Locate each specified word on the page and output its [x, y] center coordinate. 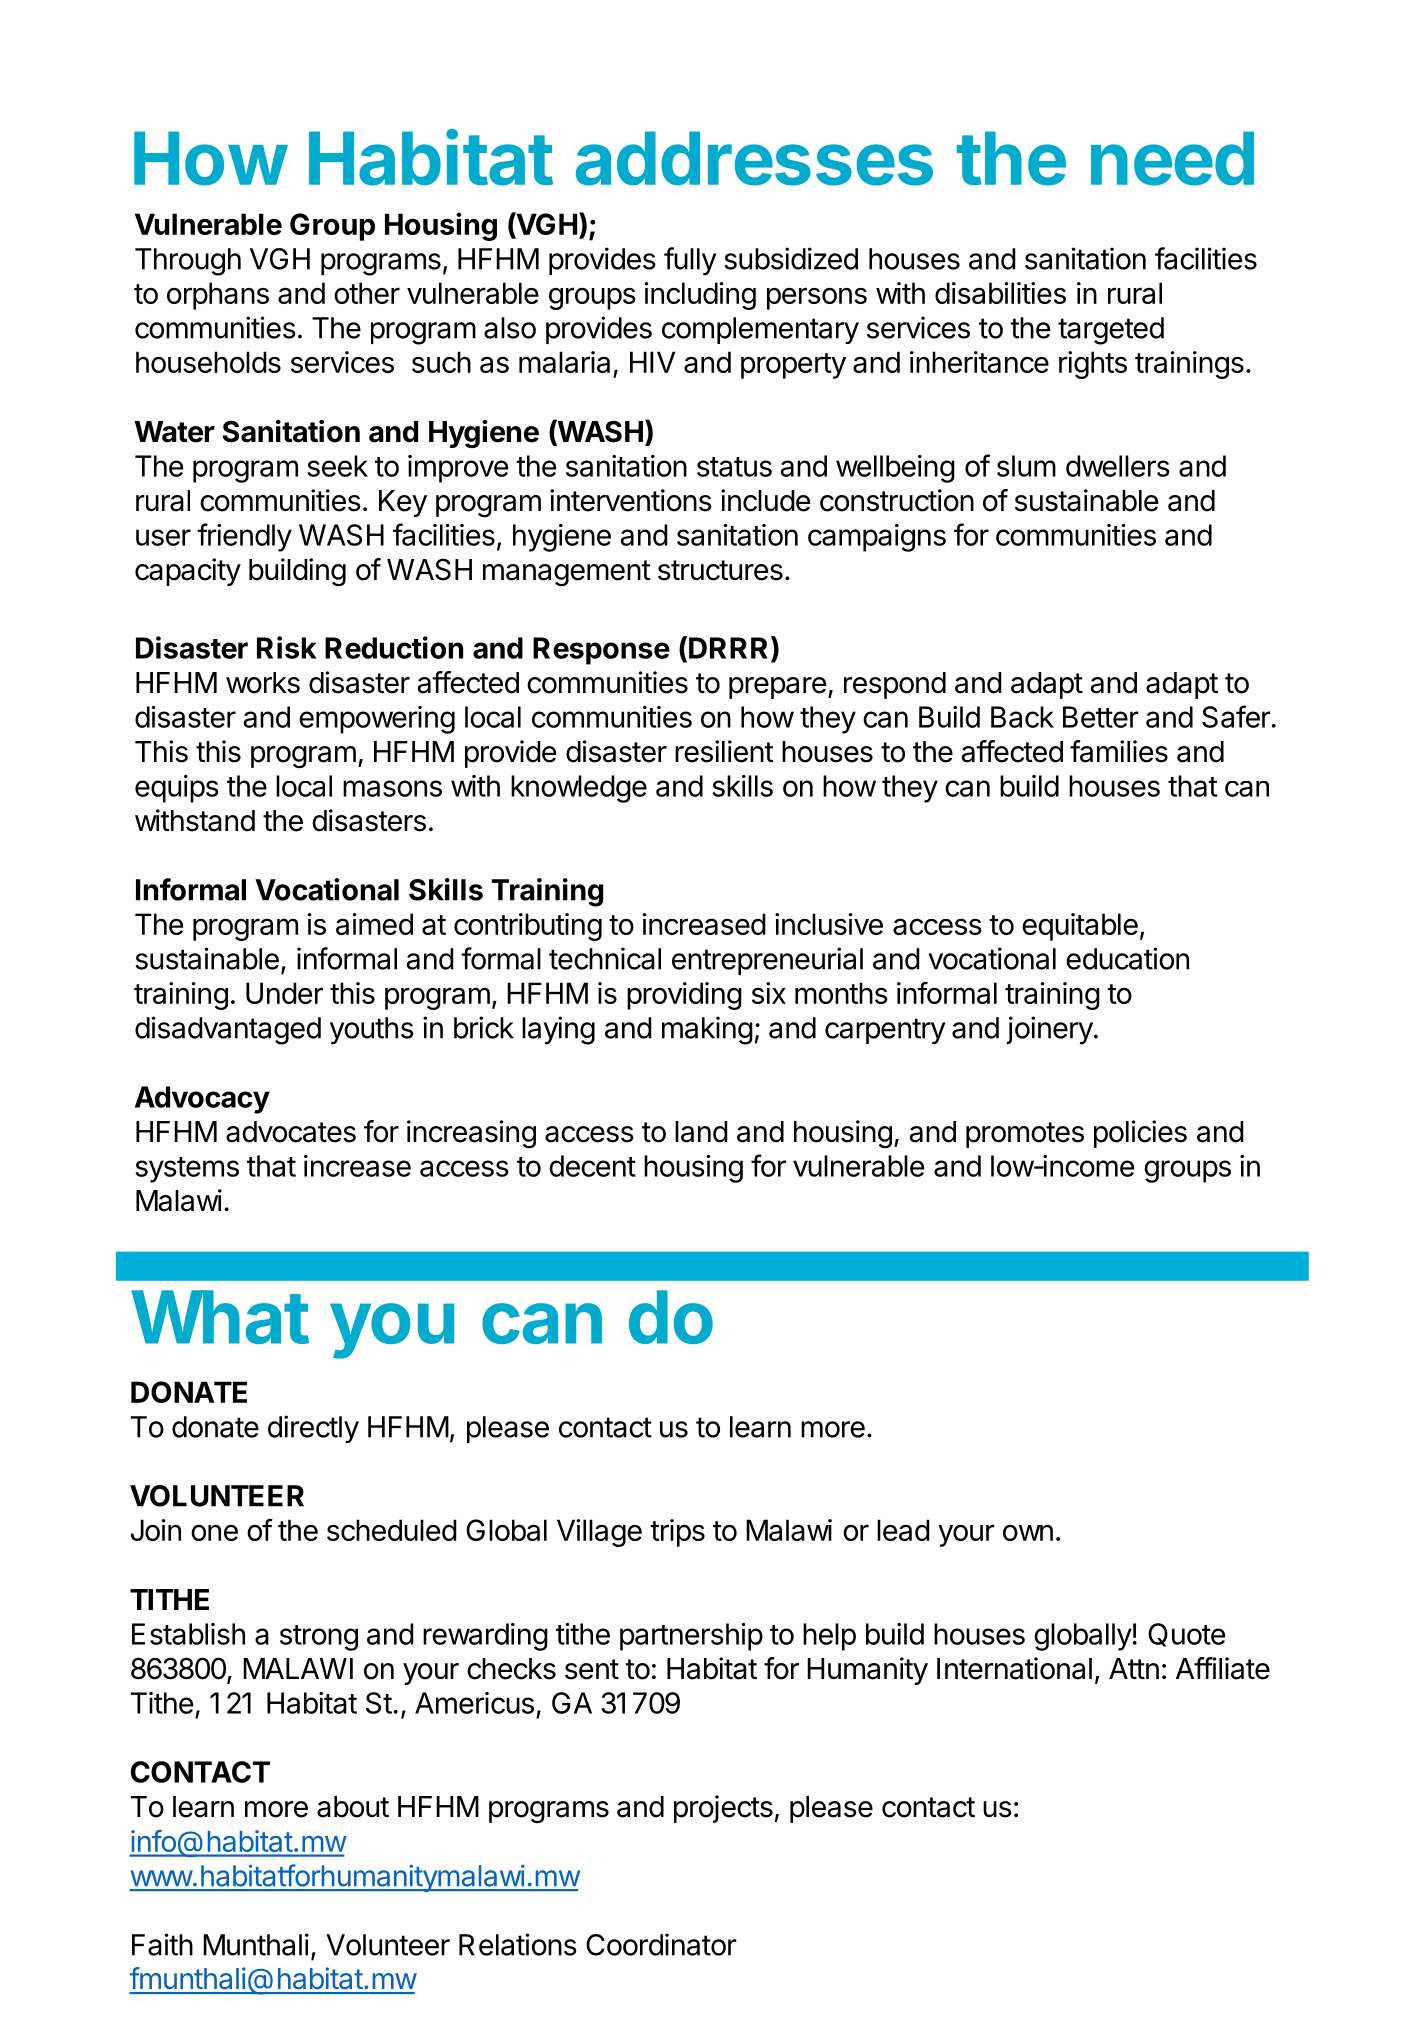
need [1172, 158]
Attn [1134, 1668]
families [1119, 751]
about [353, 1807]
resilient [724, 751]
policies [1140, 1134]
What [220, 1317]
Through [188, 262]
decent [592, 1166]
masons [392, 788]
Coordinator [661, 1944]
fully [690, 261]
